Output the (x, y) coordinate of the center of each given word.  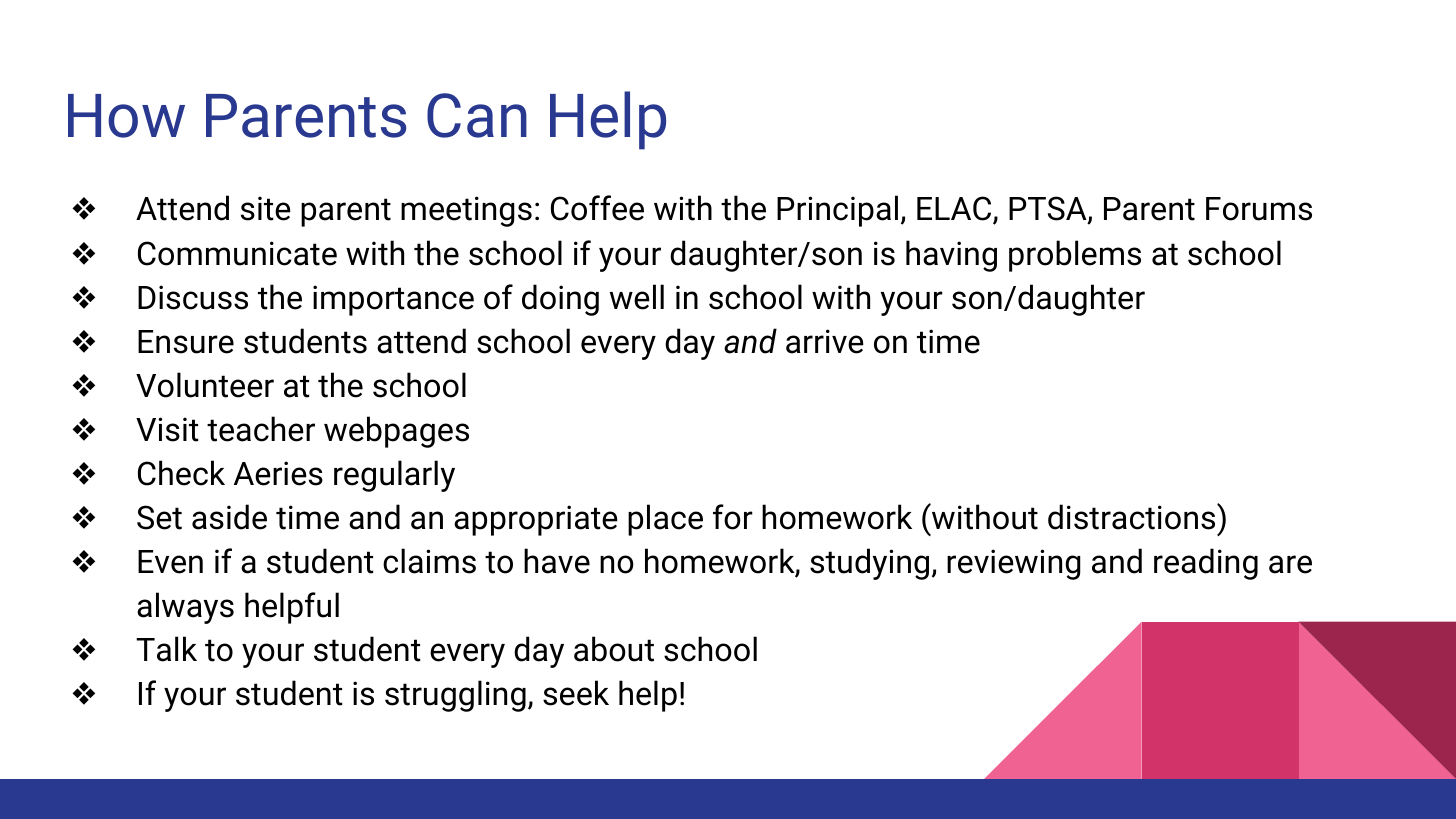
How (126, 116)
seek (576, 693)
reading (1206, 564)
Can (477, 115)
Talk (166, 649)
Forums (1259, 209)
